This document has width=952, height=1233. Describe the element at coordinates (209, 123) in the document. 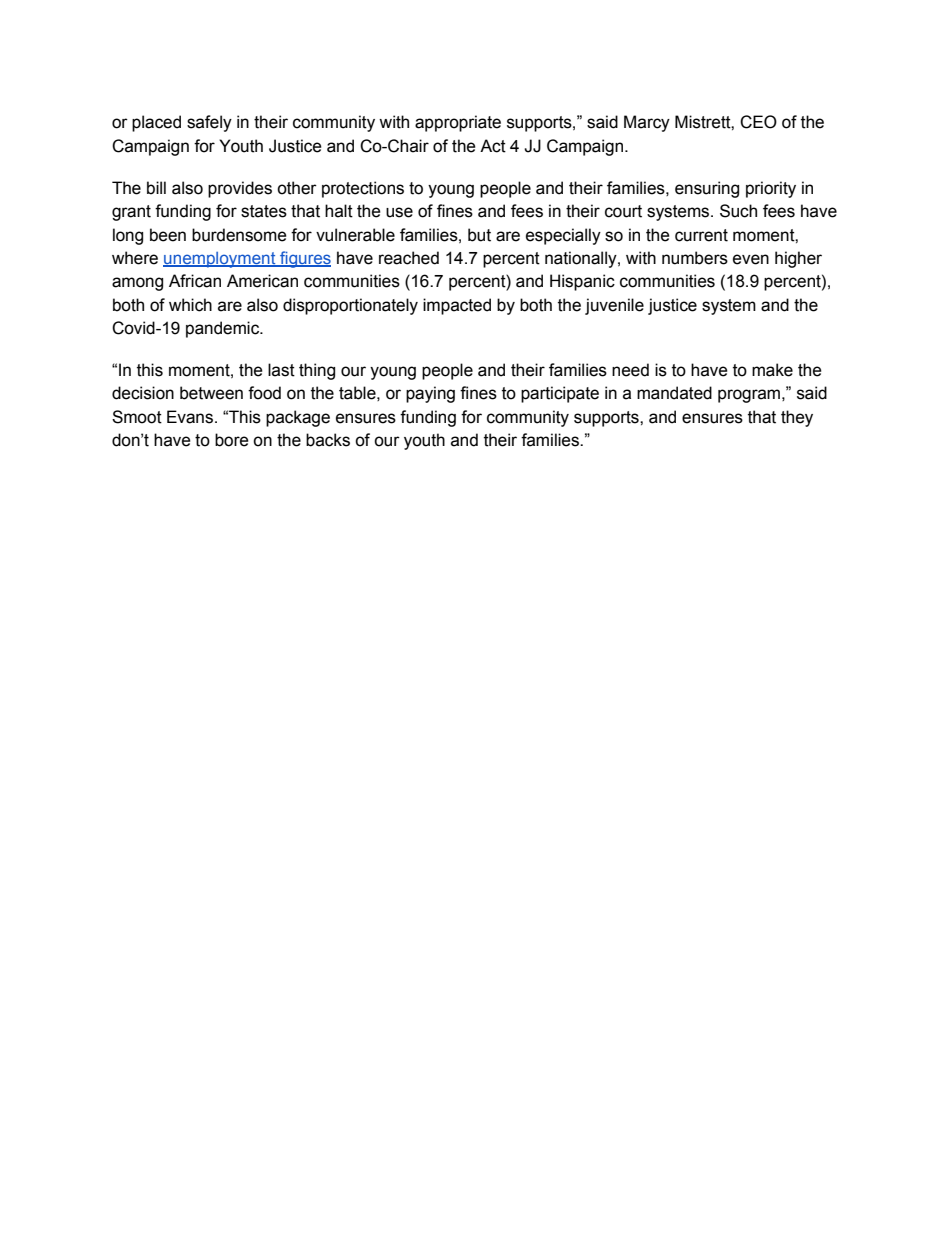

I see `safely` at that location.
